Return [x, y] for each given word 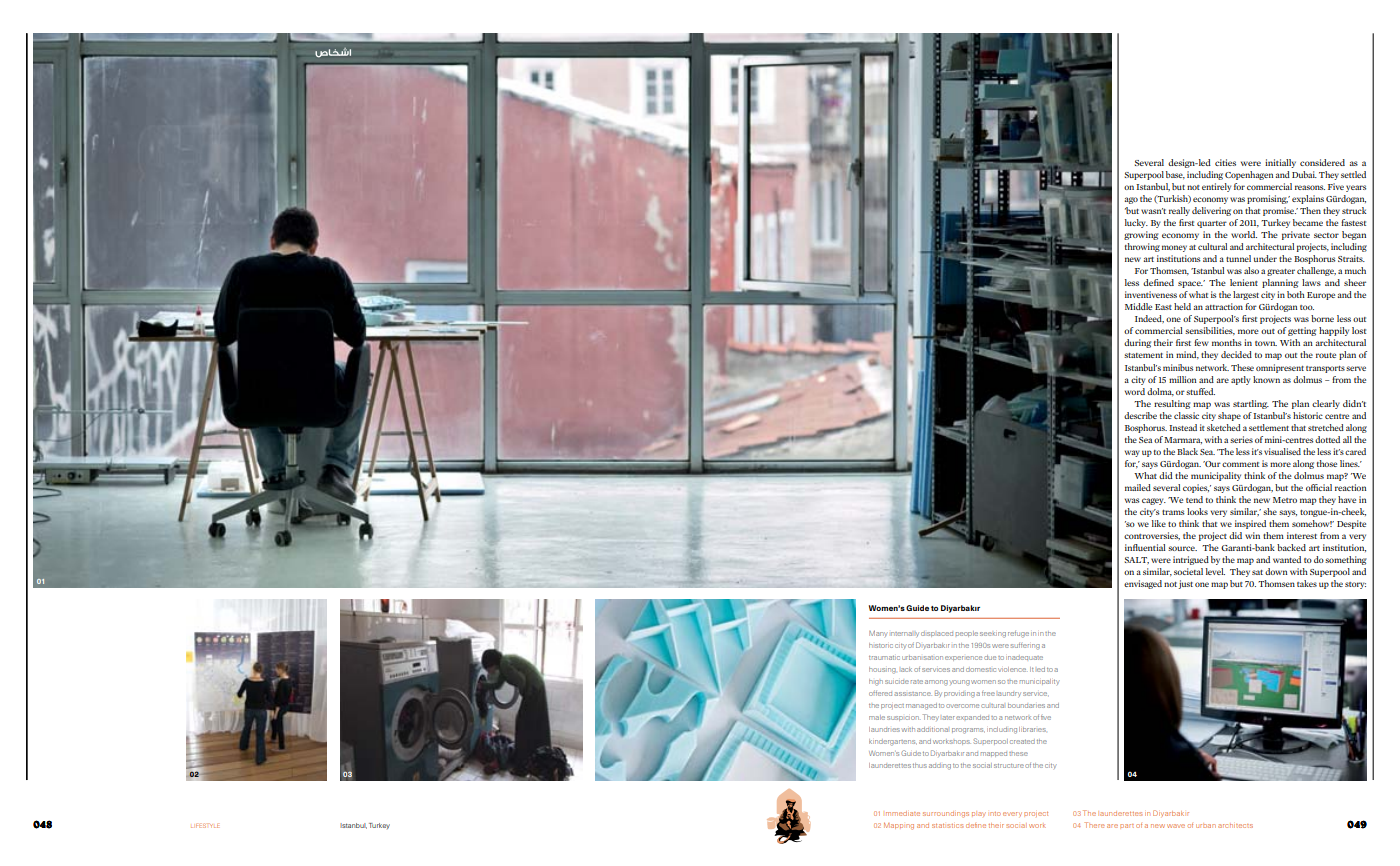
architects [1235, 826]
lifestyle [205, 825]
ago [1131, 200]
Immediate [903, 813]
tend [1194, 499]
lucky [1136, 223]
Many [878, 633]
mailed [1138, 487]
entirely [1216, 187]
